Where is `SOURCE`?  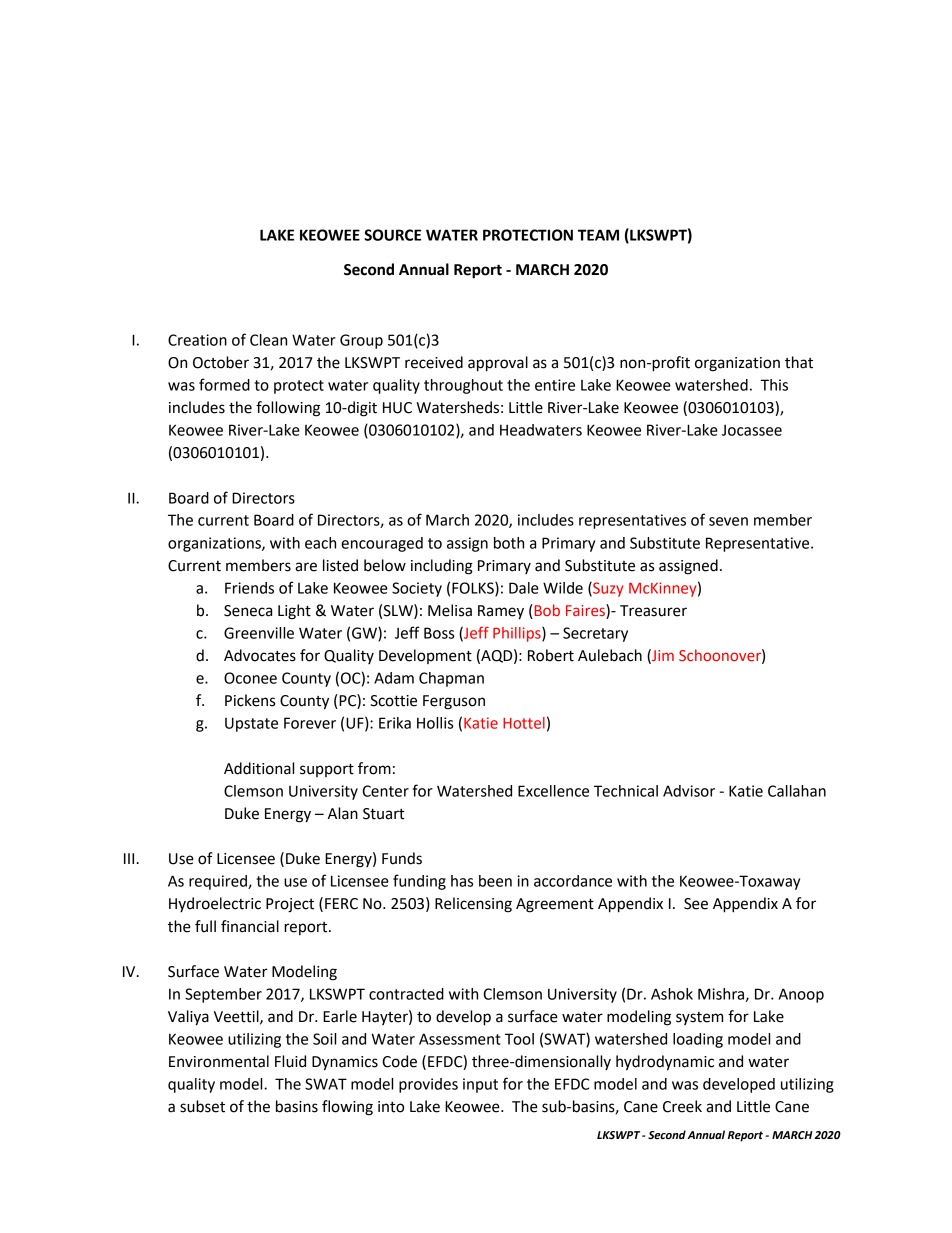 SOURCE is located at coordinates (392, 235).
